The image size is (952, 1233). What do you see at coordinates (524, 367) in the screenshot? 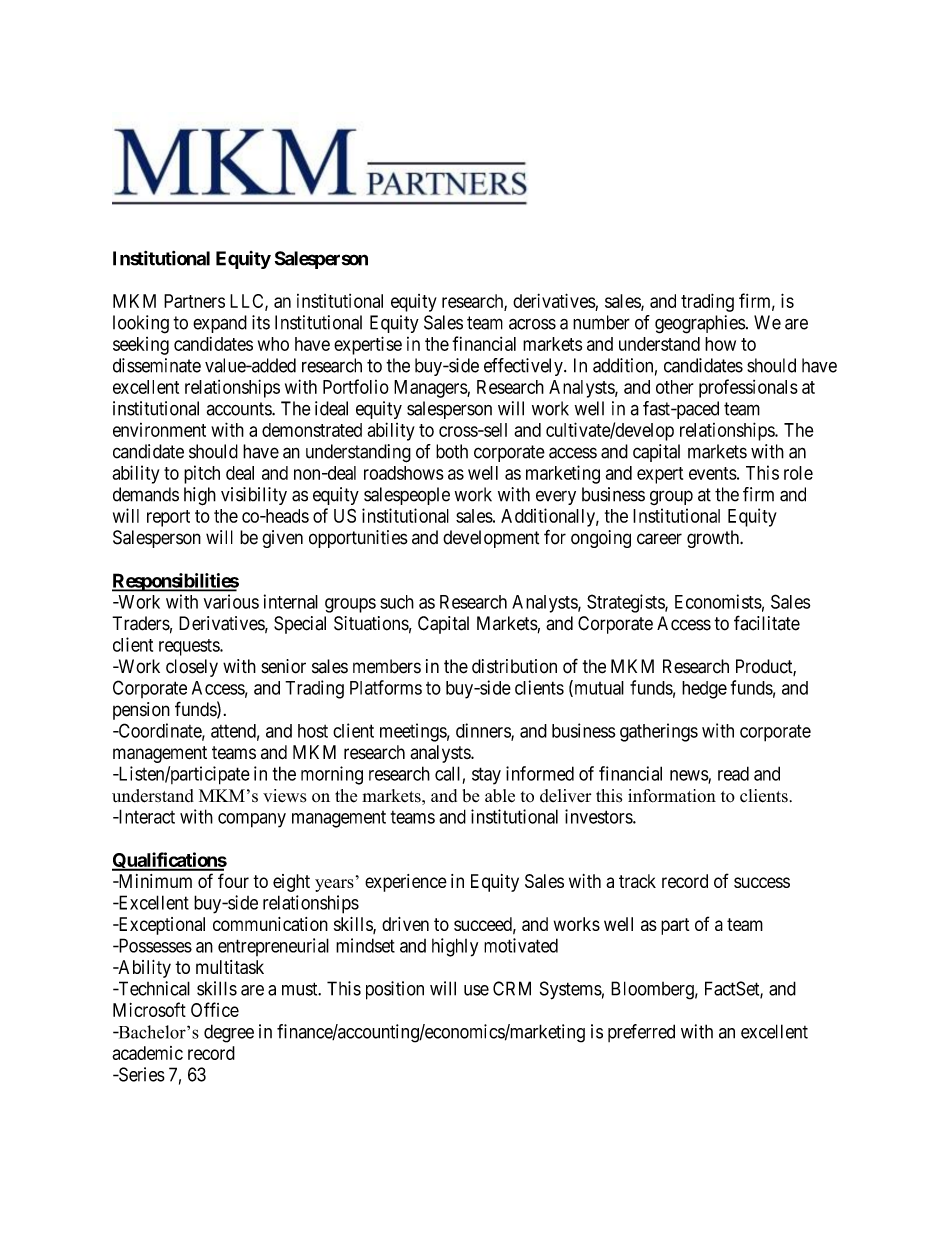
I see `effectively` at bounding box center [524, 367].
